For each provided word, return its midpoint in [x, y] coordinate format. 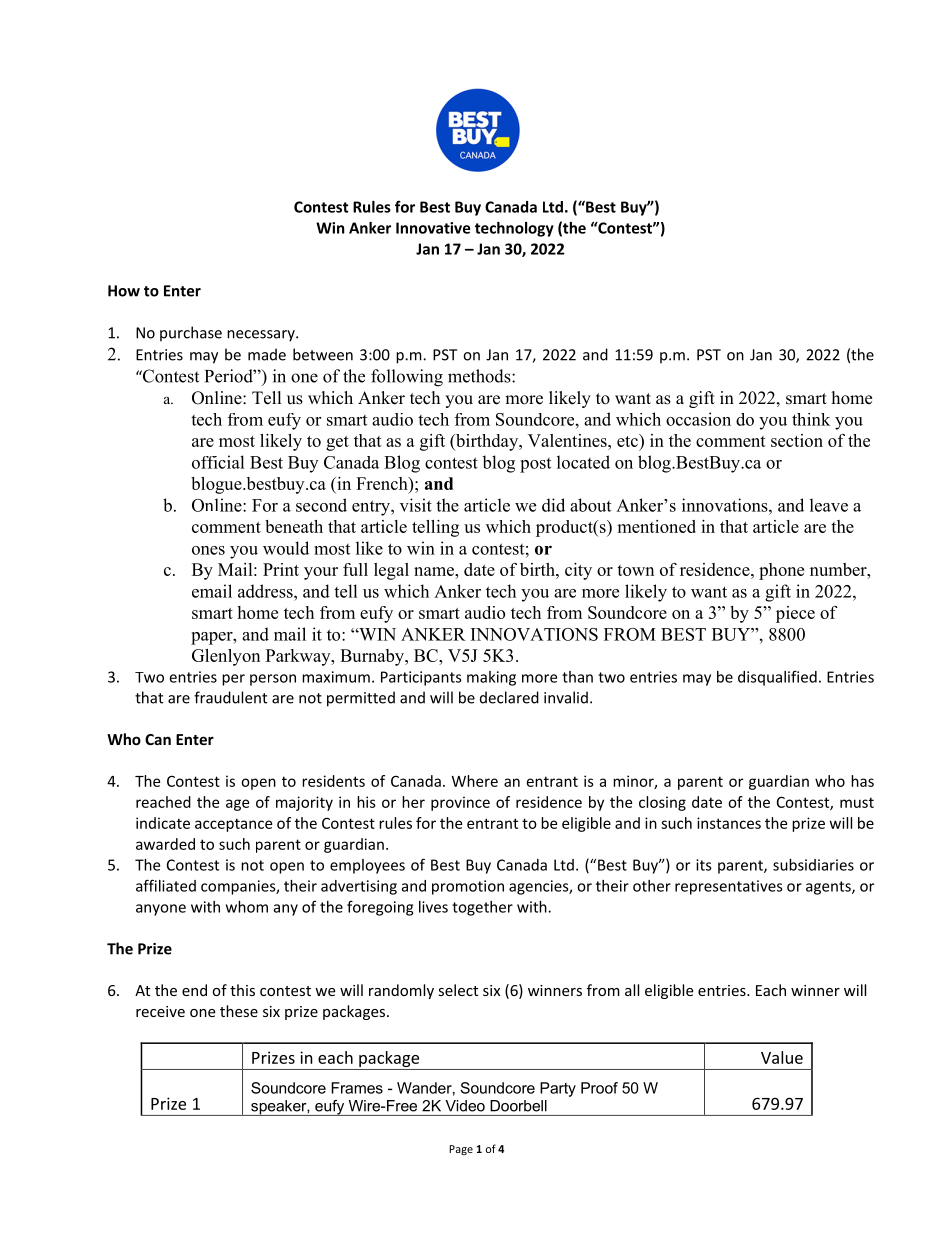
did [553, 505]
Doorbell [518, 1106]
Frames [357, 1088]
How [124, 291]
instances [729, 823]
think [811, 419]
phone [781, 571]
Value [782, 1057]
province [460, 803]
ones [208, 550]
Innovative [433, 228]
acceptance [233, 825]
